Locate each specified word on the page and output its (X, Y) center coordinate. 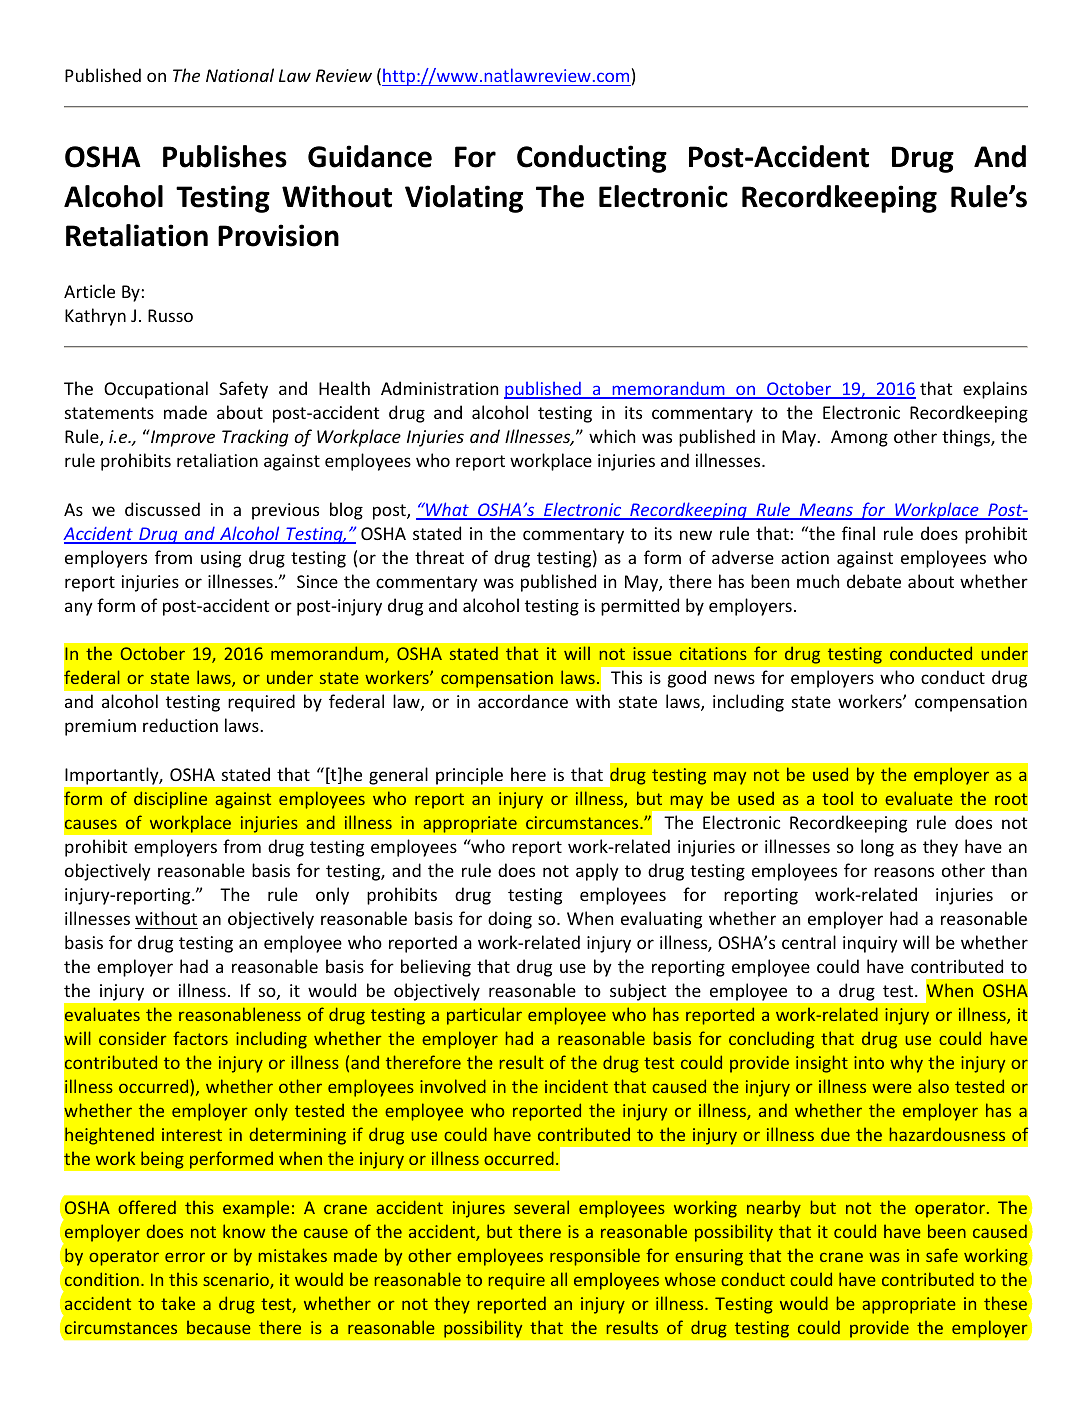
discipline (170, 800)
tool (837, 798)
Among (859, 438)
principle (469, 776)
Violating (464, 199)
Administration (439, 388)
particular (484, 1016)
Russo (170, 315)
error (185, 1257)
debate (874, 581)
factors (200, 1038)
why (906, 1064)
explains (995, 390)
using (221, 559)
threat (439, 557)
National (240, 75)
